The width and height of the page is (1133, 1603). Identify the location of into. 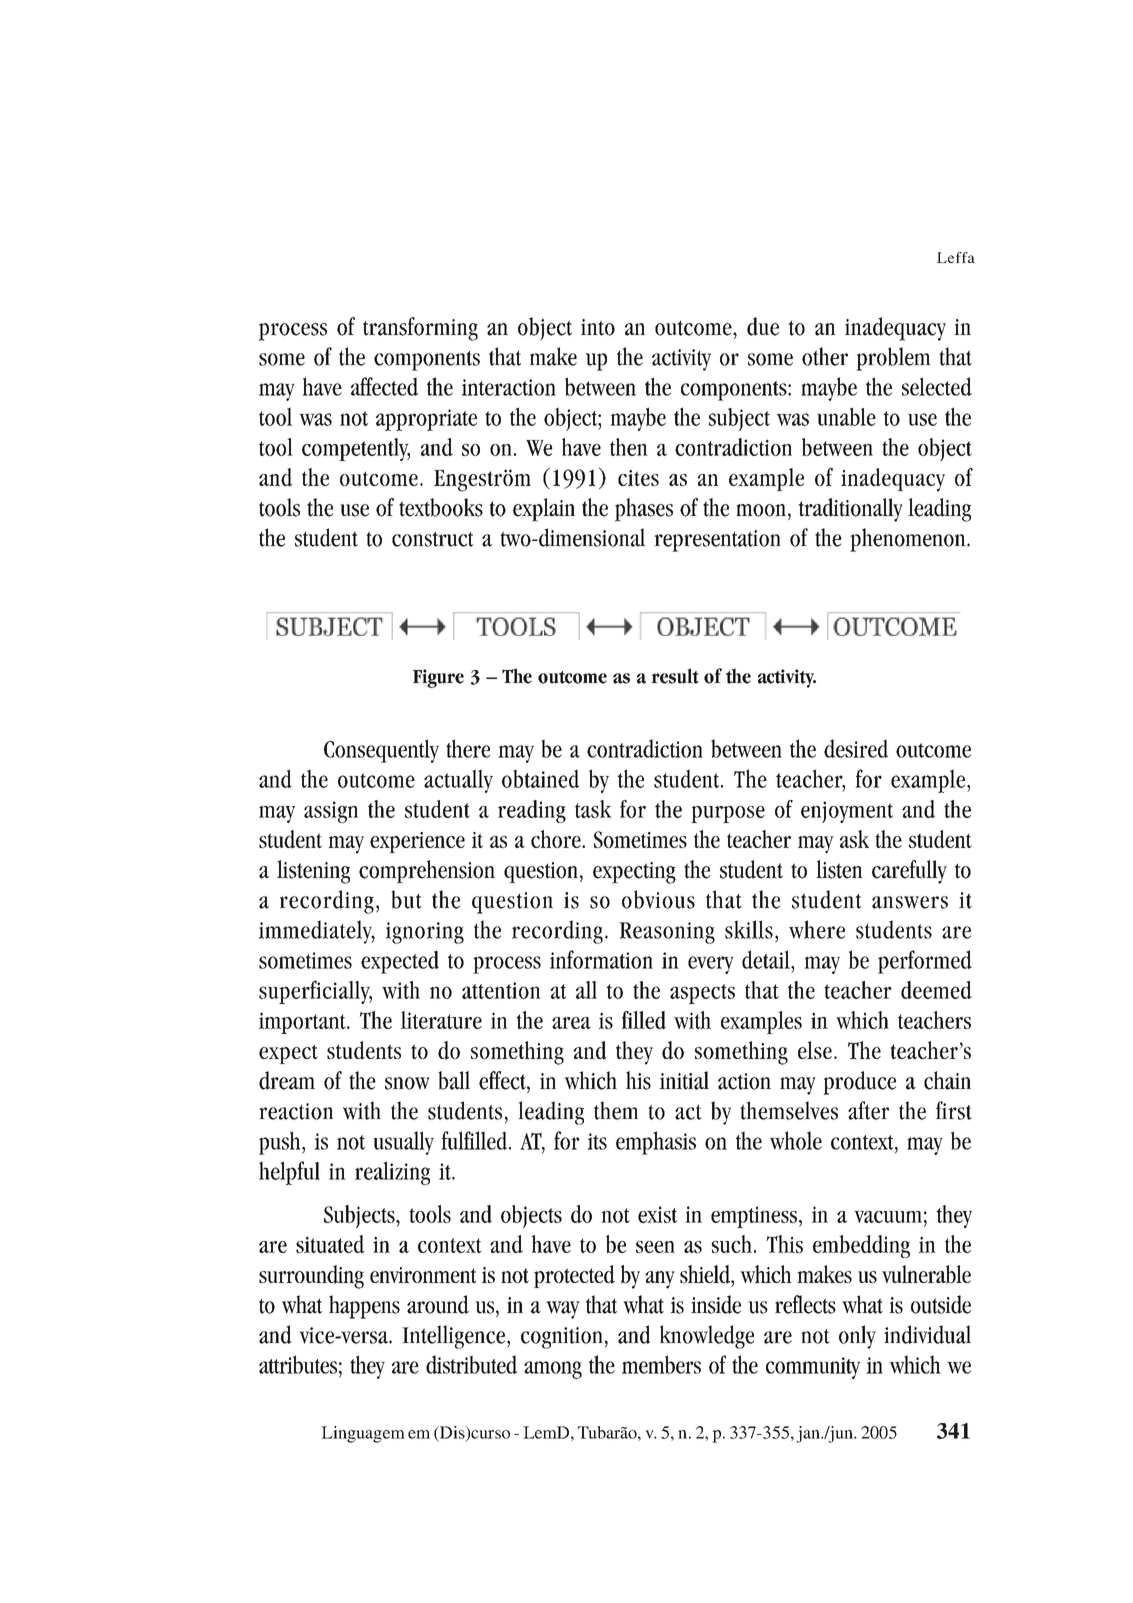
(598, 327).
